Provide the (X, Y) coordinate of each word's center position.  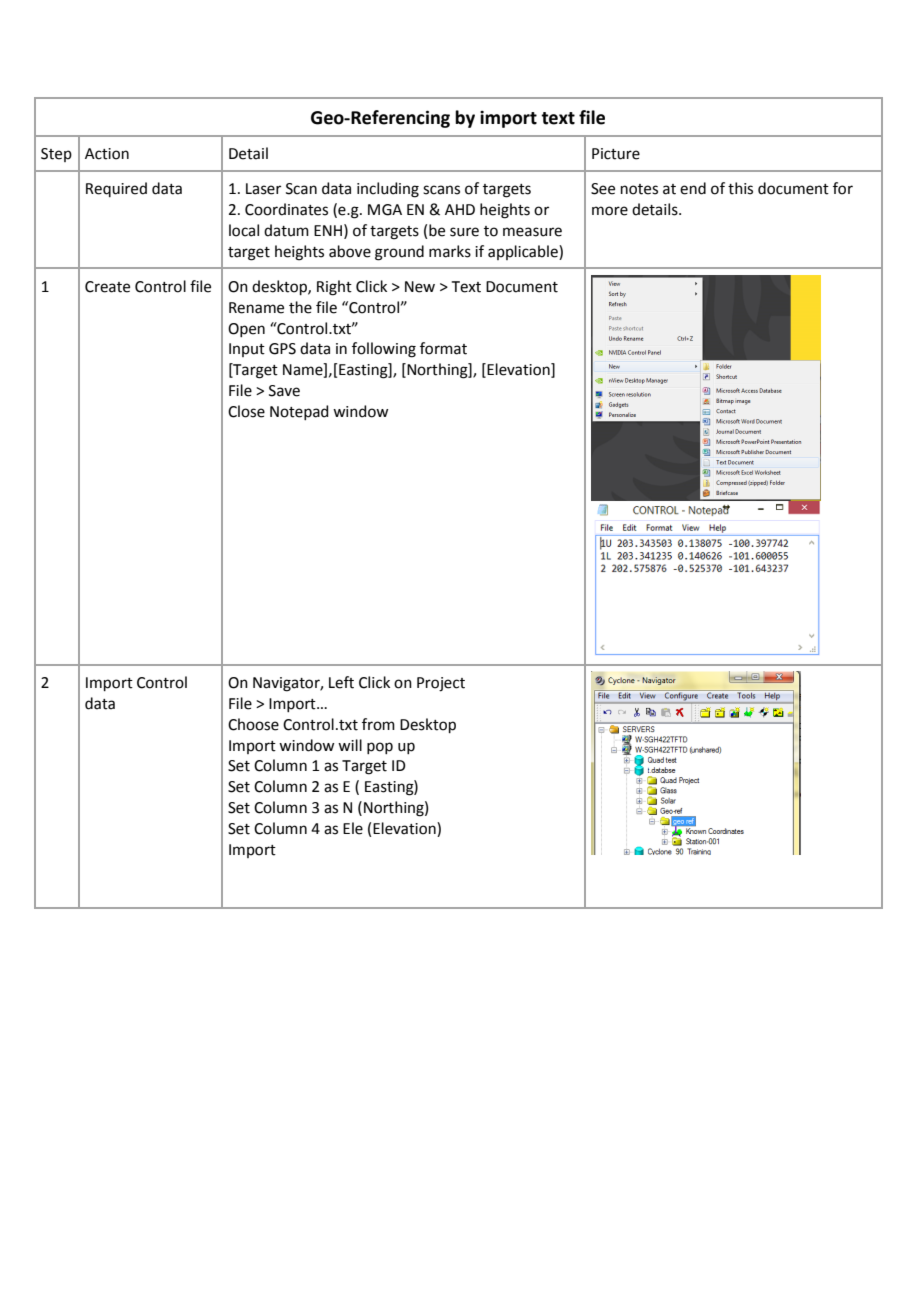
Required (116, 189)
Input (247, 350)
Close (246, 411)
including (388, 190)
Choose (253, 724)
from (378, 724)
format (443, 348)
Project (441, 684)
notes (639, 189)
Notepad (299, 412)
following (384, 350)
